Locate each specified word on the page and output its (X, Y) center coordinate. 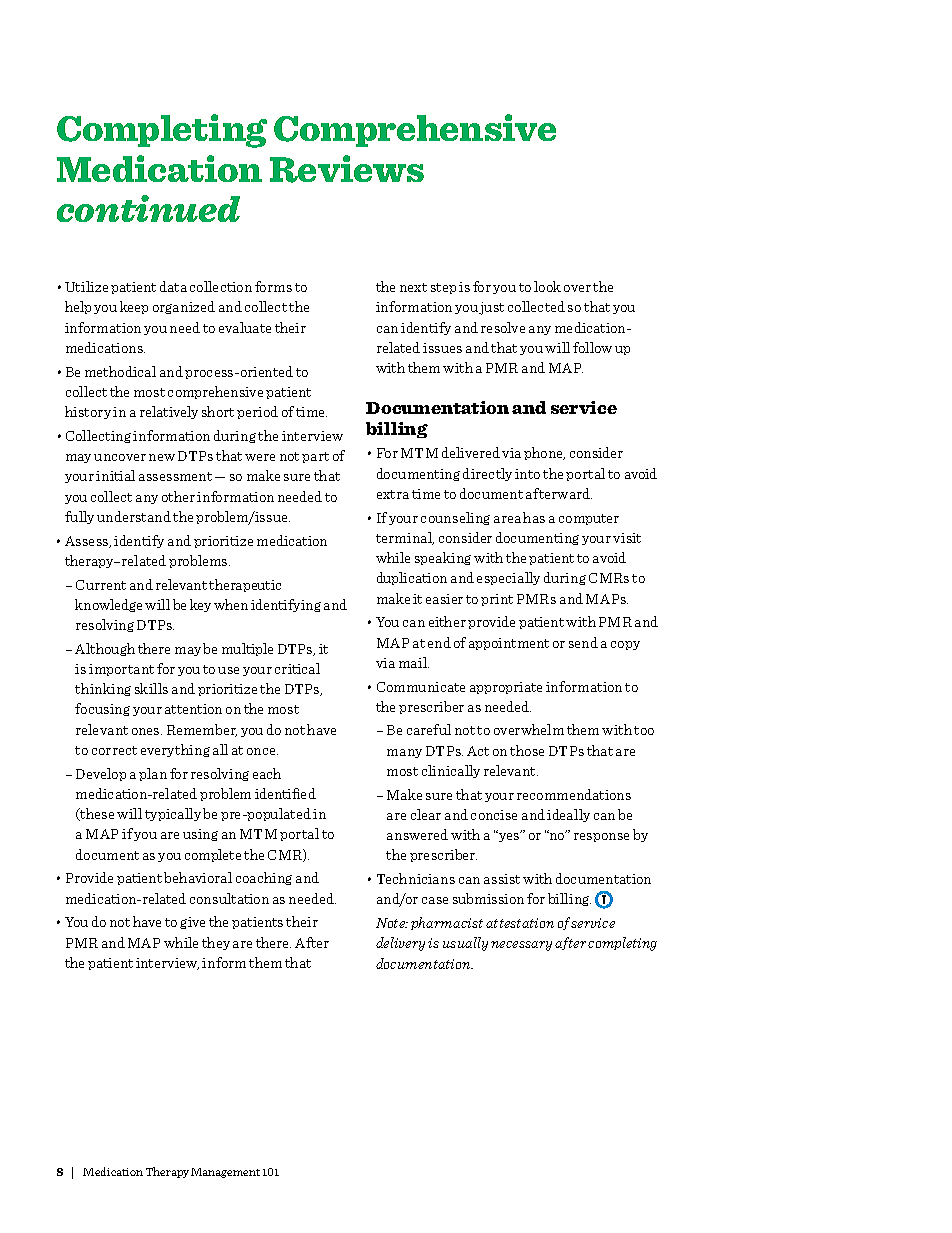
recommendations (574, 794)
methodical (120, 371)
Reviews (347, 169)
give (192, 923)
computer (589, 519)
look (547, 286)
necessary (521, 946)
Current (101, 585)
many (404, 753)
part (315, 457)
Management (225, 1173)
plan (153, 774)
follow (592, 347)
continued (148, 208)
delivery (400, 944)
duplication (412, 578)
